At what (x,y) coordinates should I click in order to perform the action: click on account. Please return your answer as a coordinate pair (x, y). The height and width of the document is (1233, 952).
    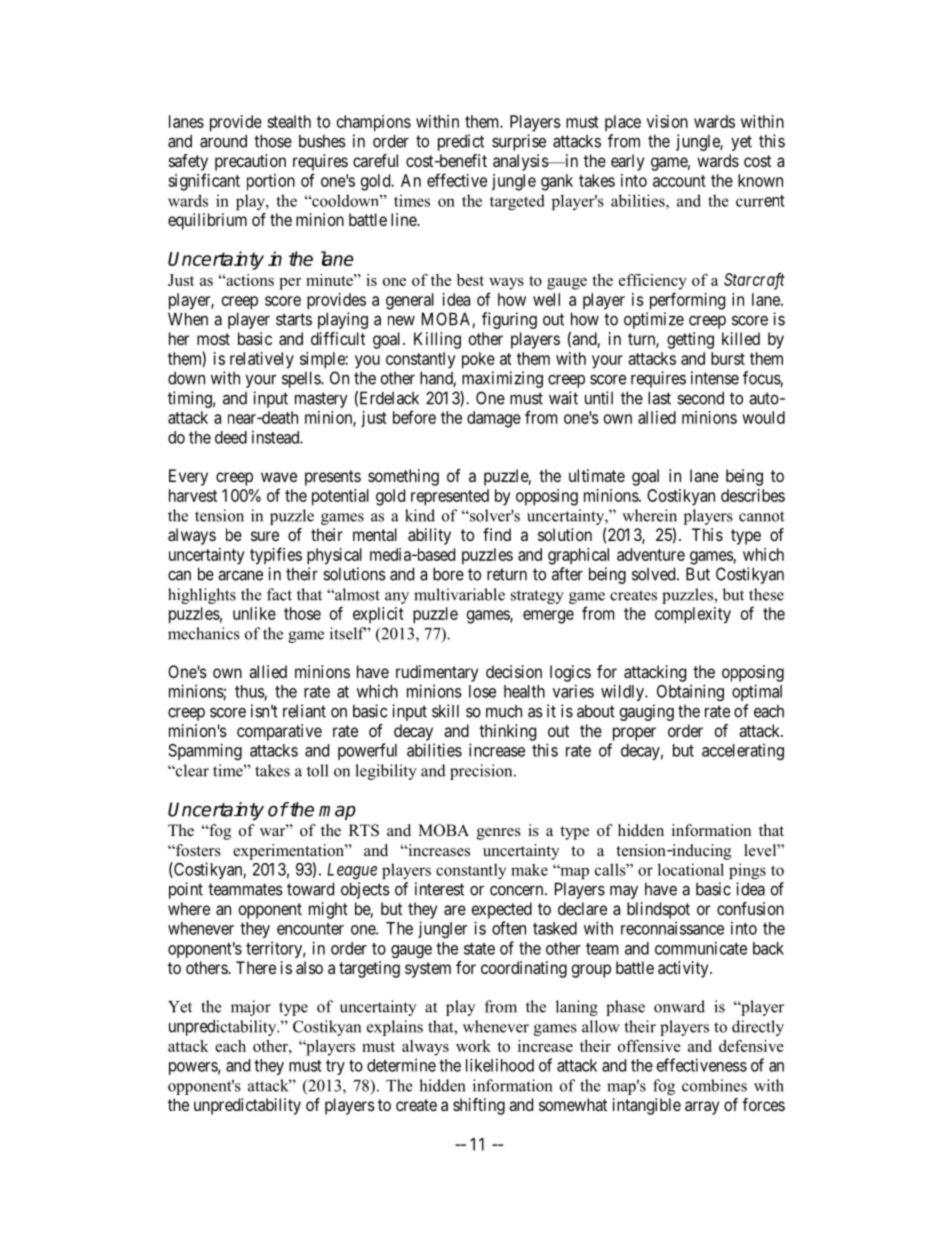
    Looking at the image, I should click on (679, 181).
